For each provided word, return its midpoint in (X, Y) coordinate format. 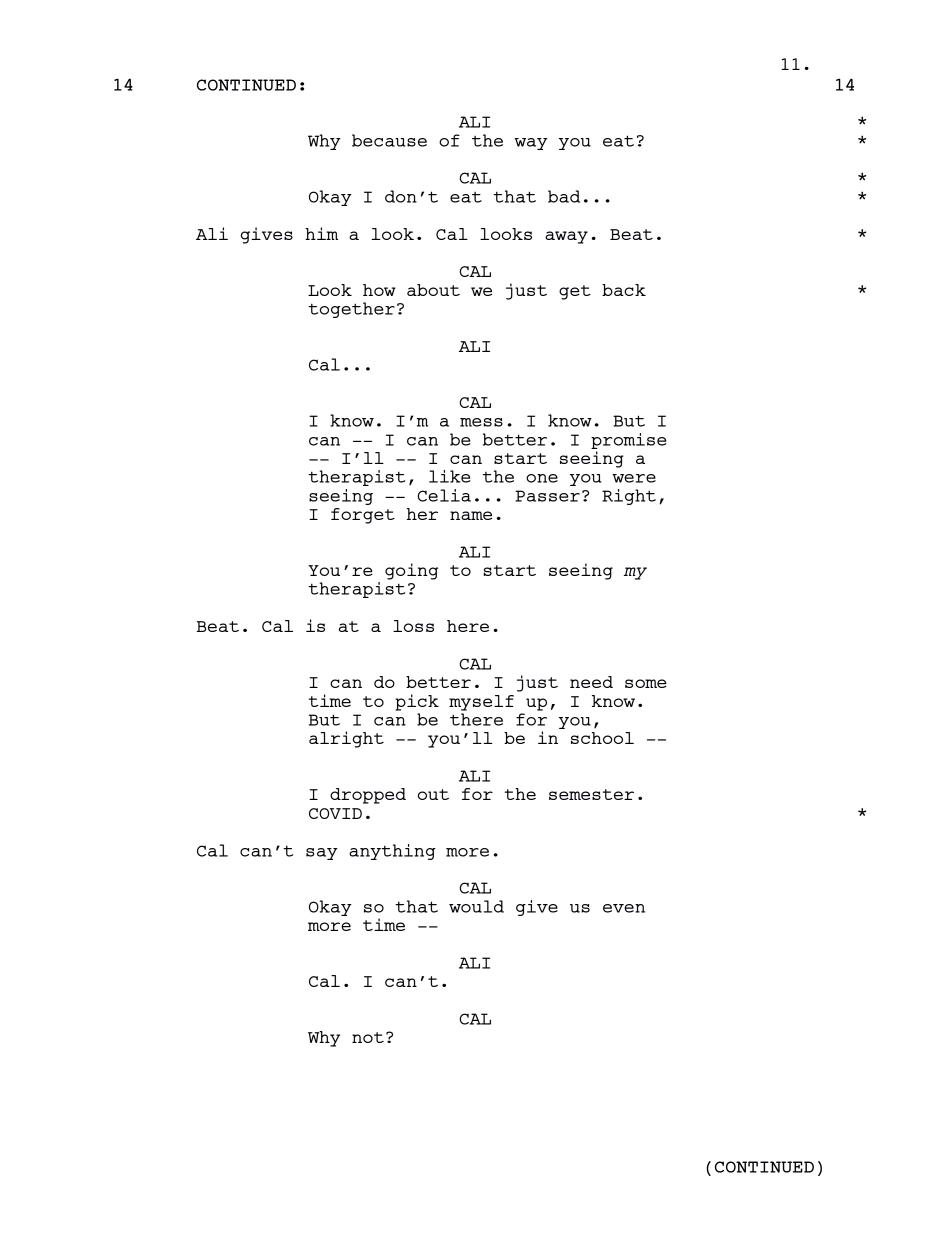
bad (564, 196)
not (368, 1037)
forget (363, 516)
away (566, 237)
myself (481, 703)
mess (481, 422)
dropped (368, 796)
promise (629, 441)
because (389, 140)
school (602, 738)
